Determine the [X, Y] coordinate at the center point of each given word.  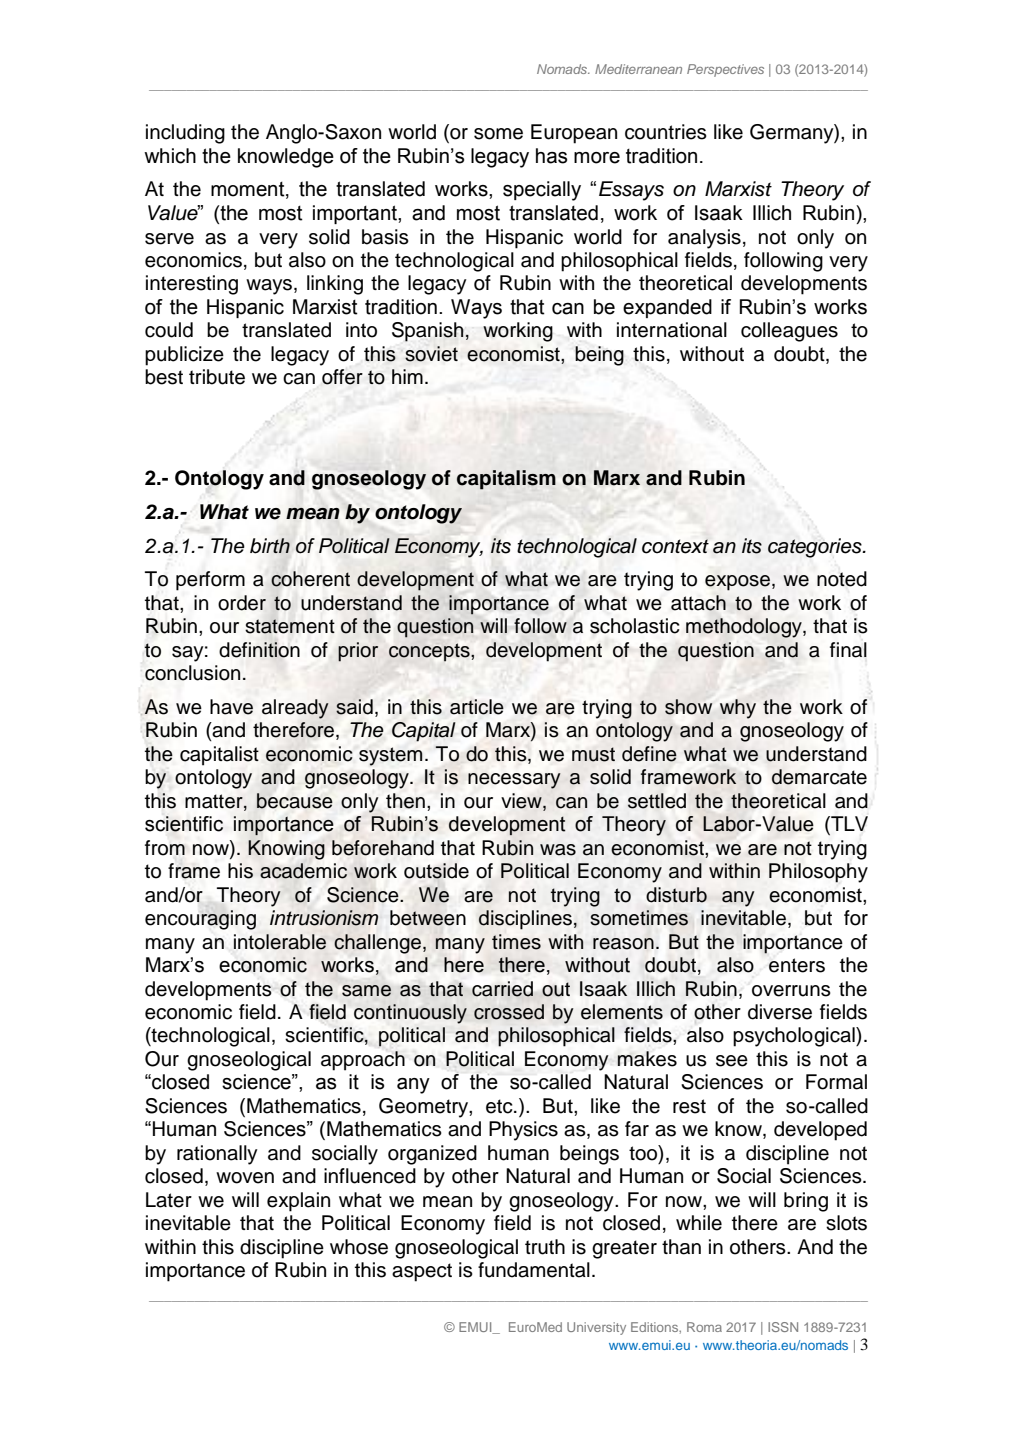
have [231, 707]
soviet [431, 354]
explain [298, 1202]
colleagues [789, 332]
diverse [780, 1012]
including [185, 134]
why [738, 709]
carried [502, 989]
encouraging [200, 920]
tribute [217, 377]
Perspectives [725, 70]
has [551, 156]
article [477, 707]
